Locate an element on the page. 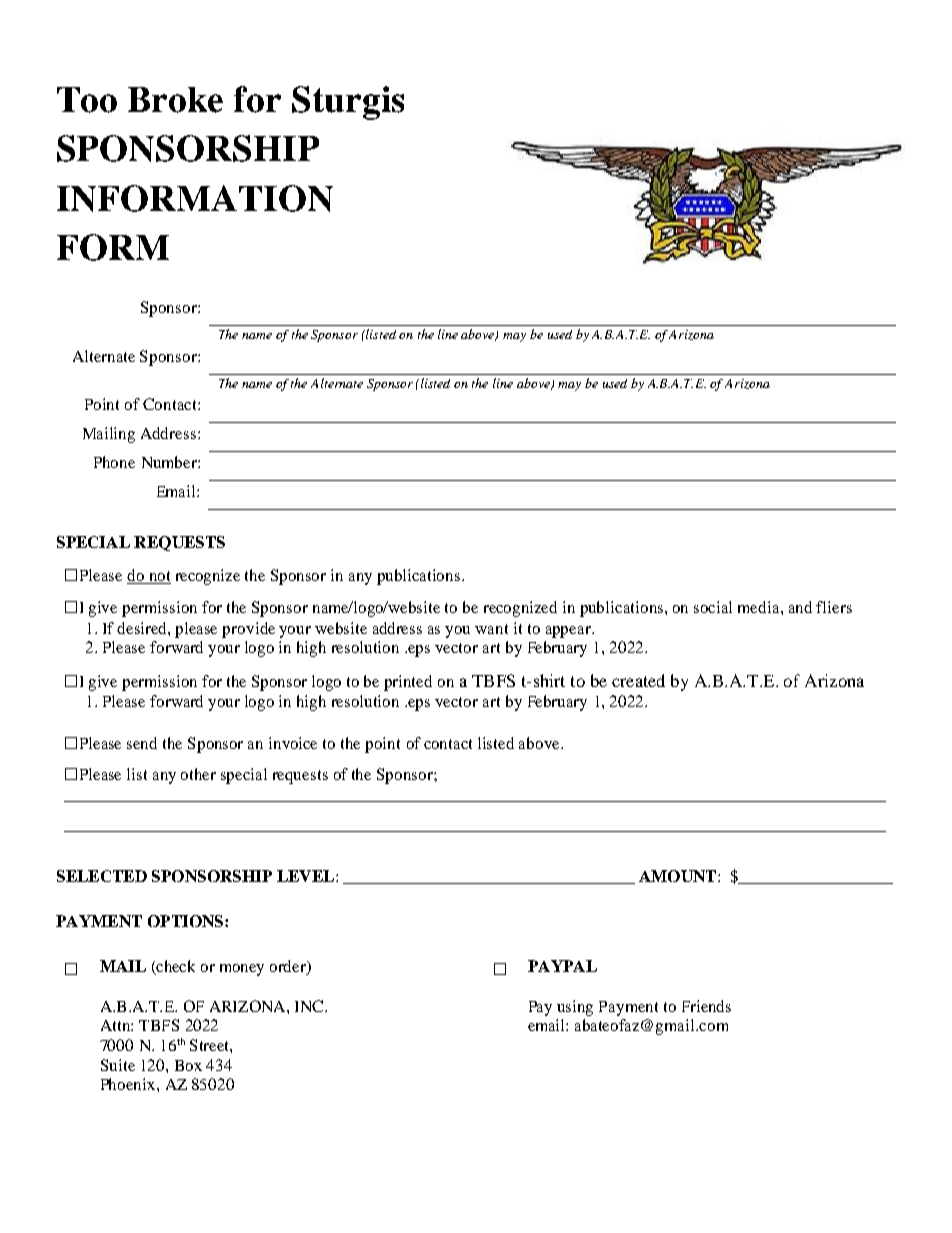 The width and height of the image is (952, 1233). Number is located at coordinates (170, 462).
